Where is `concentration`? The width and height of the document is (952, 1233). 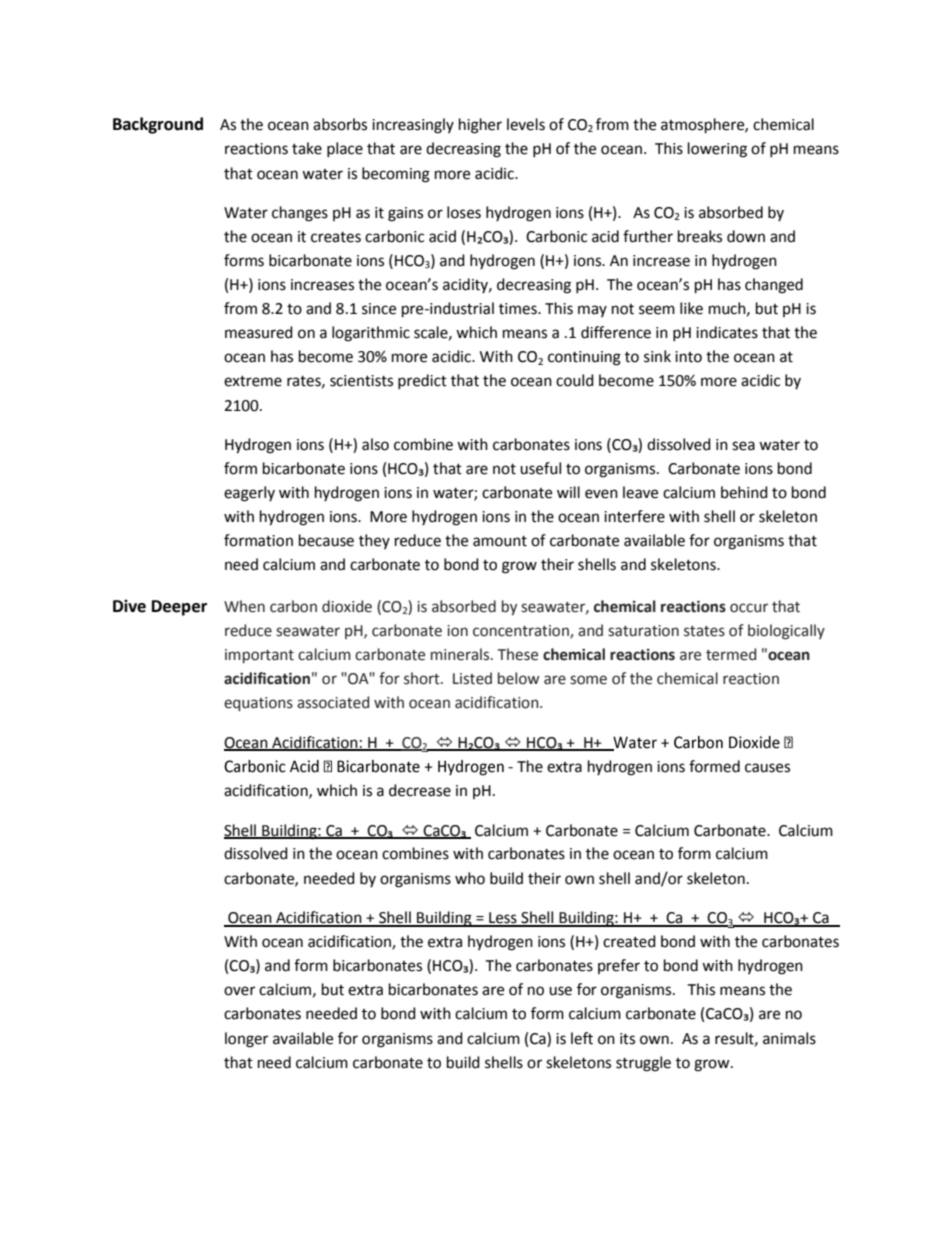 concentration is located at coordinates (522, 632).
